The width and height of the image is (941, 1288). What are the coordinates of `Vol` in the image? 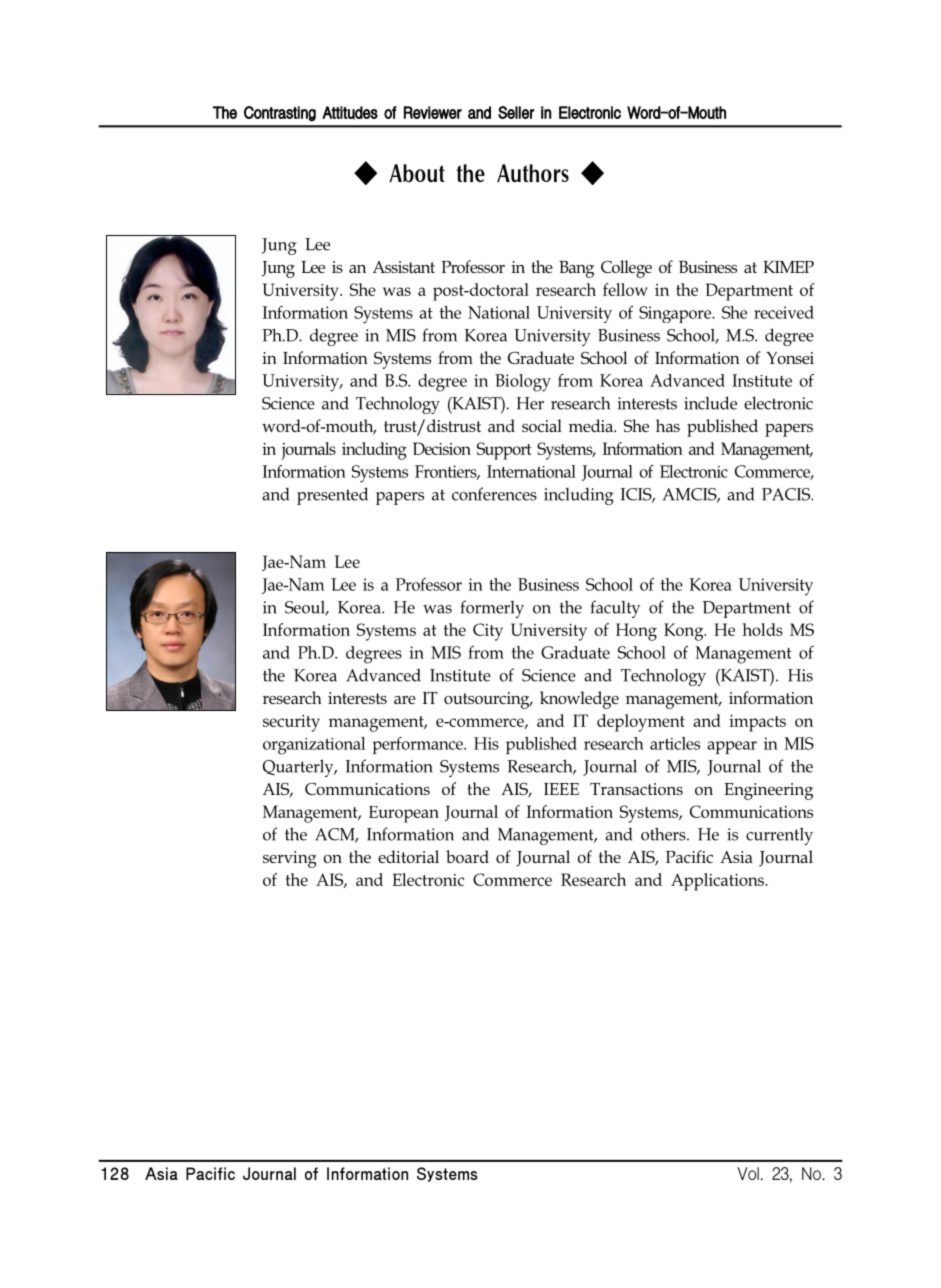 It's located at (748, 1173).
